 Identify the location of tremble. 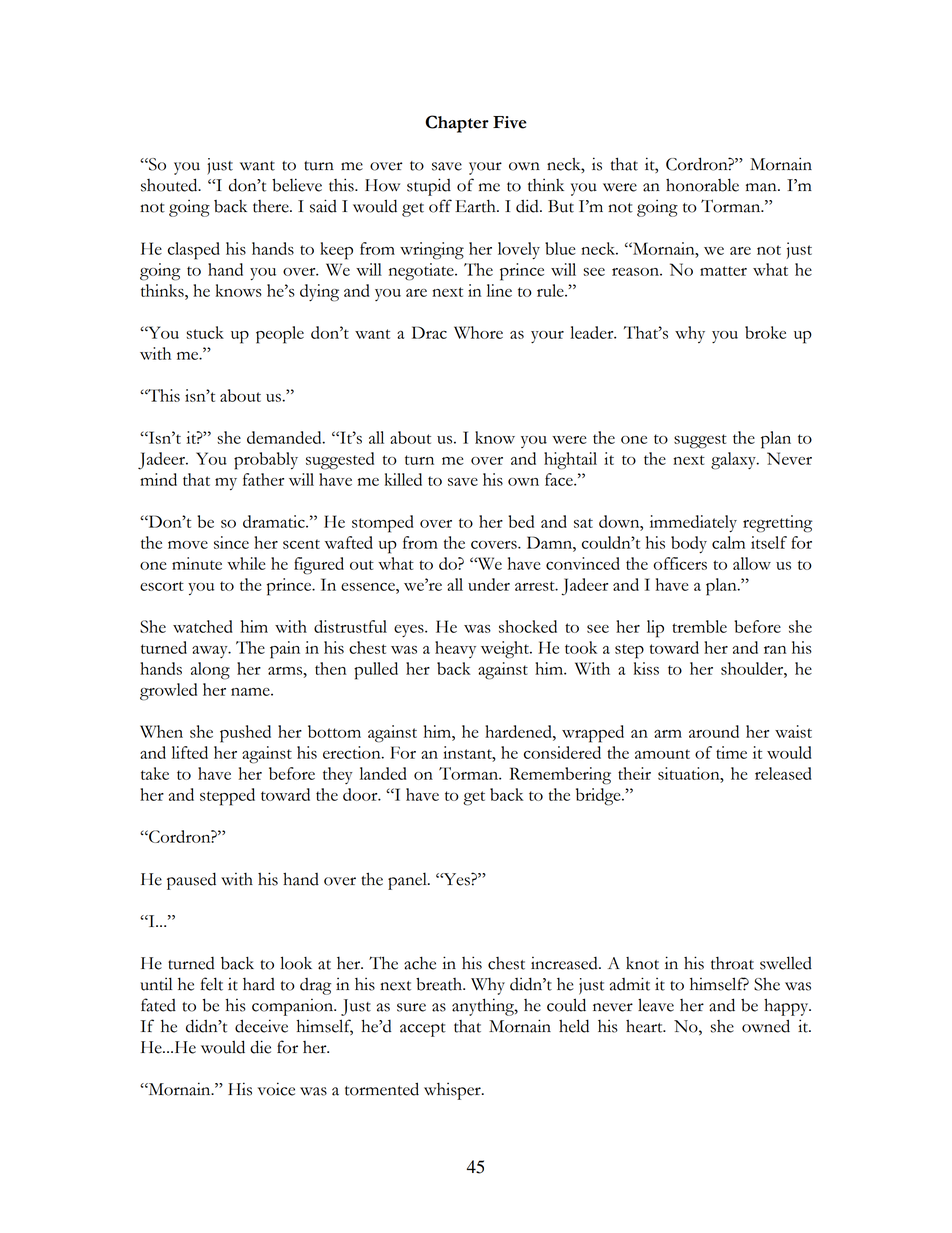
(699, 626).
